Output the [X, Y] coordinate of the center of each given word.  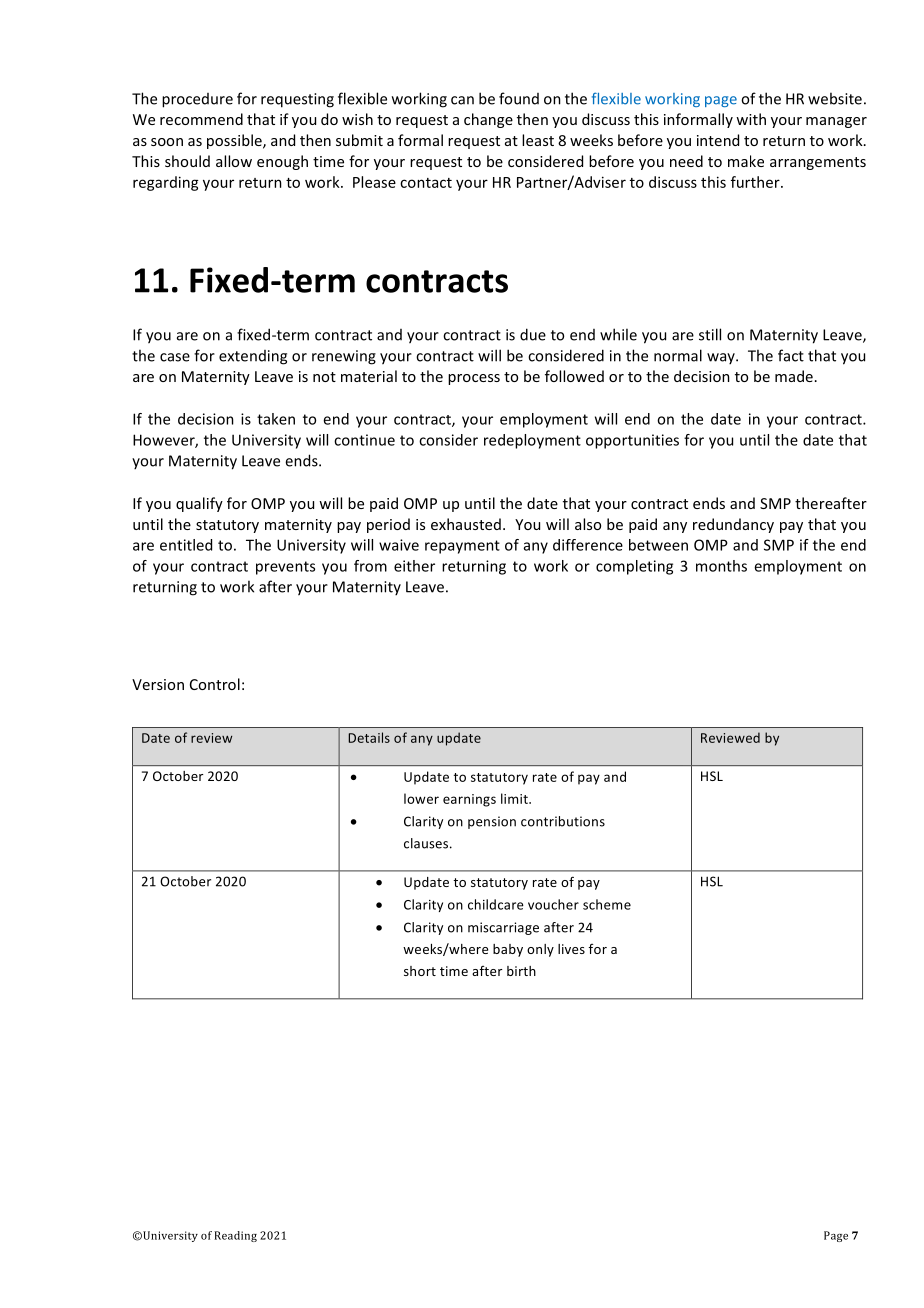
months [721, 566]
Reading [235, 1236]
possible [235, 141]
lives [571, 949]
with [751, 119]
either [414, 566]
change [488, 120]
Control [215, 684]
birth [521, 971]
